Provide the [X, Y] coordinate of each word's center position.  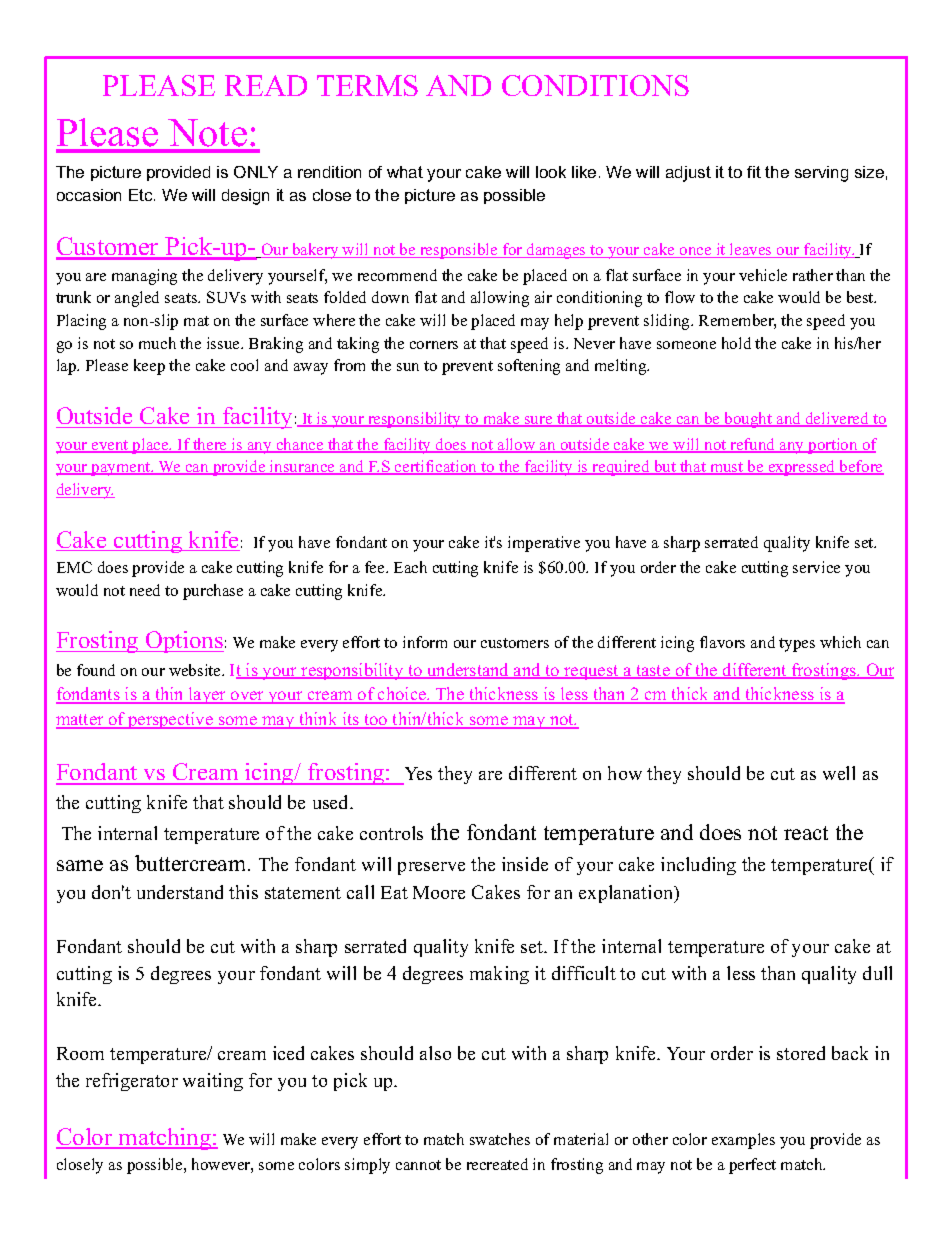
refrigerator [132, 1082]
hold [736, 343]
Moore [439, 892]
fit [754, 172]
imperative [544, 544]
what [405, 172]
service [816, 567]
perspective [171, 720]
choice [402, 695]
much [157, 343]
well [839, 773]
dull [877, 973]
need [145, 590]
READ [266, 85]
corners [434, 345]
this [243, 892]
